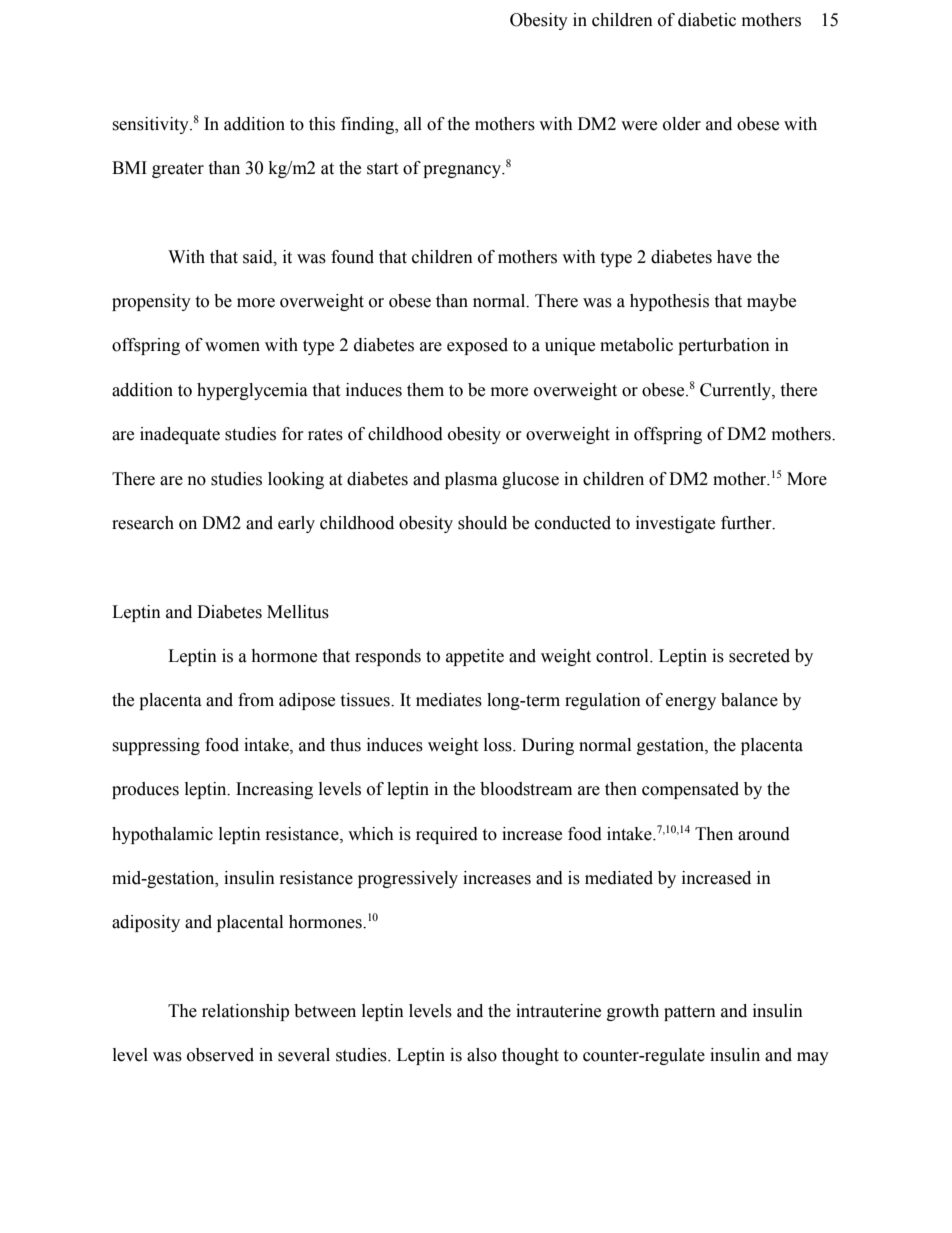 The width and height of the screenshot is (952, 1233). Describe the element at coordinates (669, 302) in the screenshot. I see `hypothesis` at that location.
